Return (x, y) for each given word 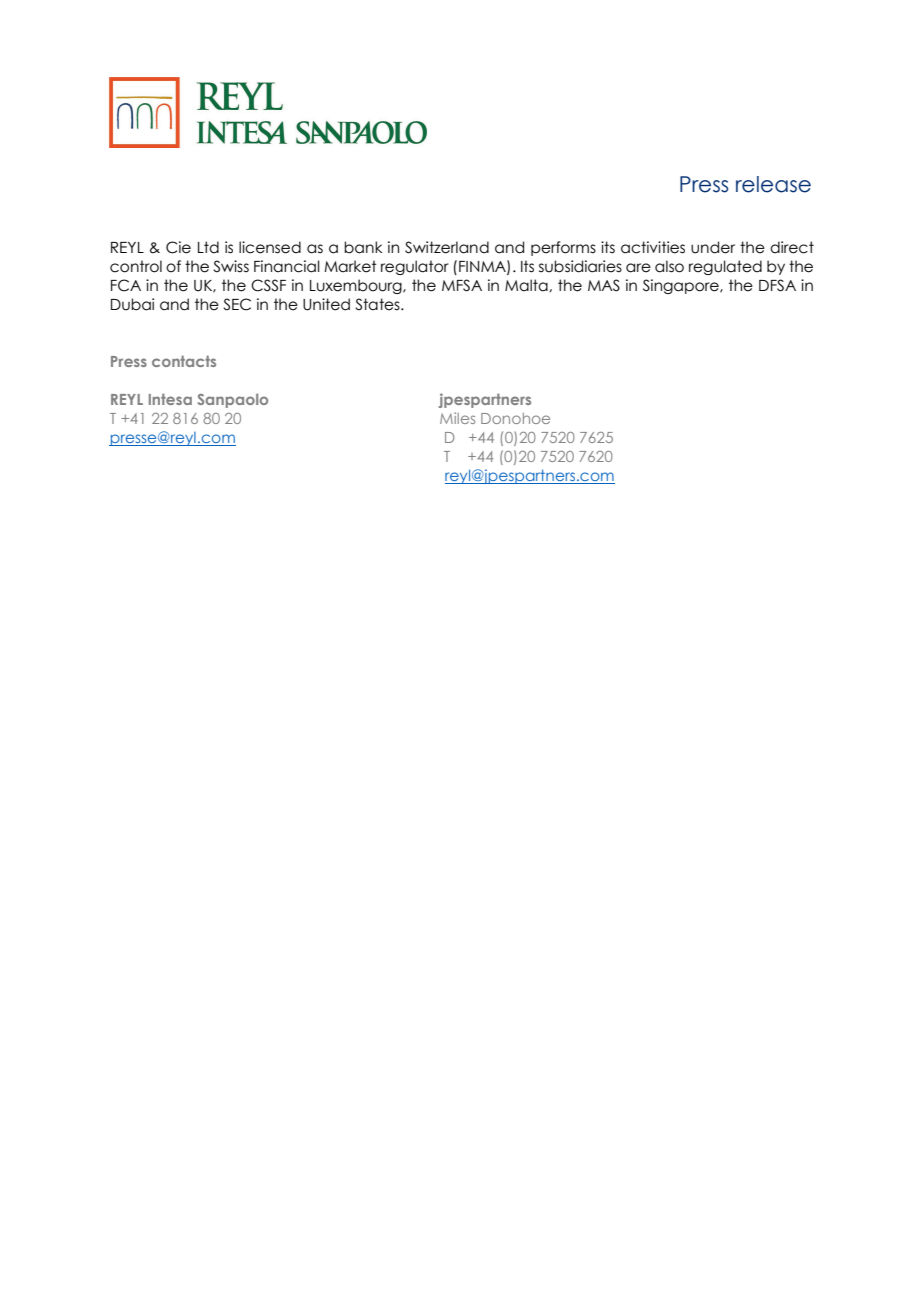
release (773, 184)
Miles (457, 418)
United (326, 304)
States (378, 304)
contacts (184, 361)
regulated (725, 267)
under (713, 247)
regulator (415, 267)
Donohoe (515, 418)
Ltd (208, 247)
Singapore (682, 286)
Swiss (231, 266)
